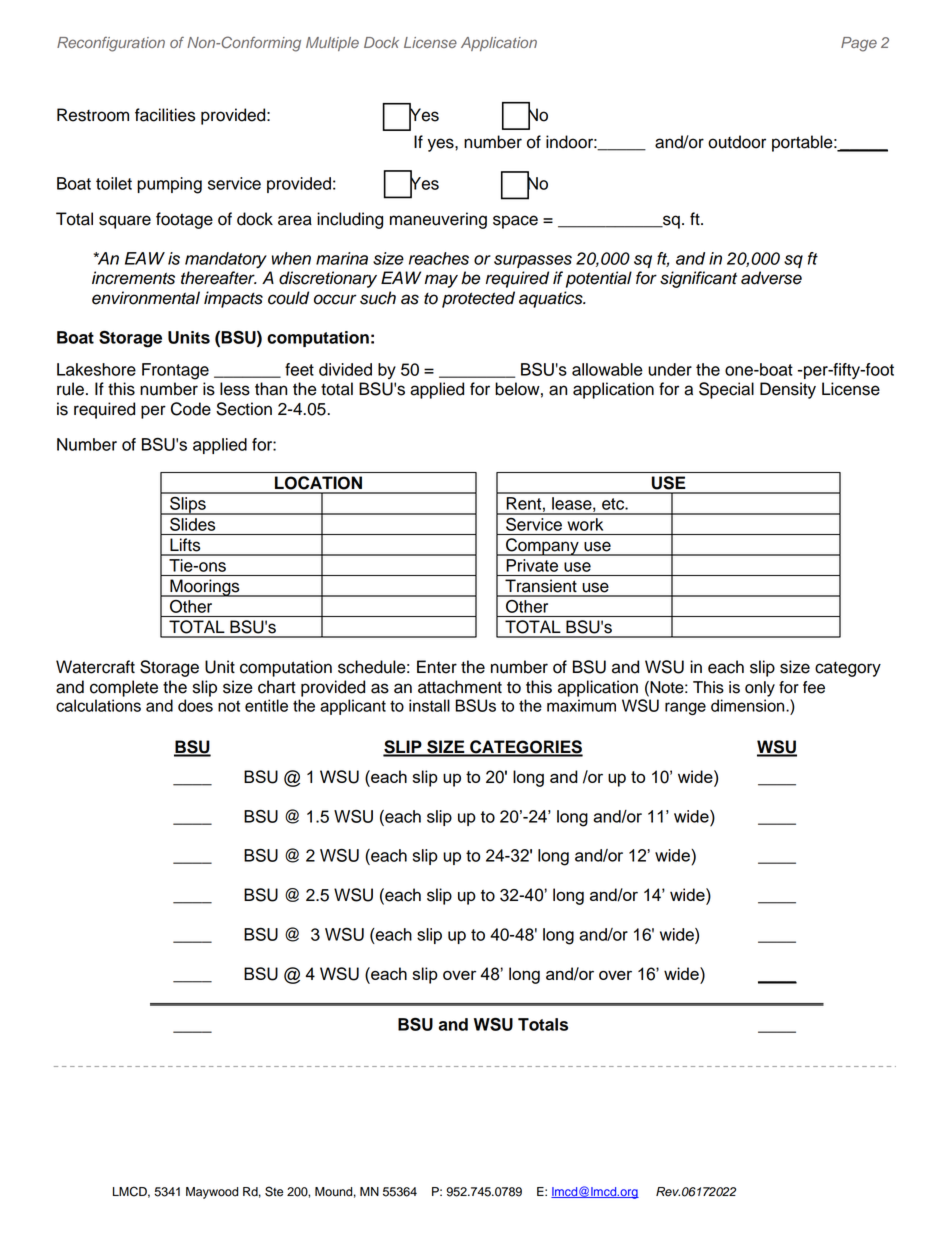  What do you see at coordinates (437, 667) in the document?
I see `Enter` at bounding box center [437, 667].
